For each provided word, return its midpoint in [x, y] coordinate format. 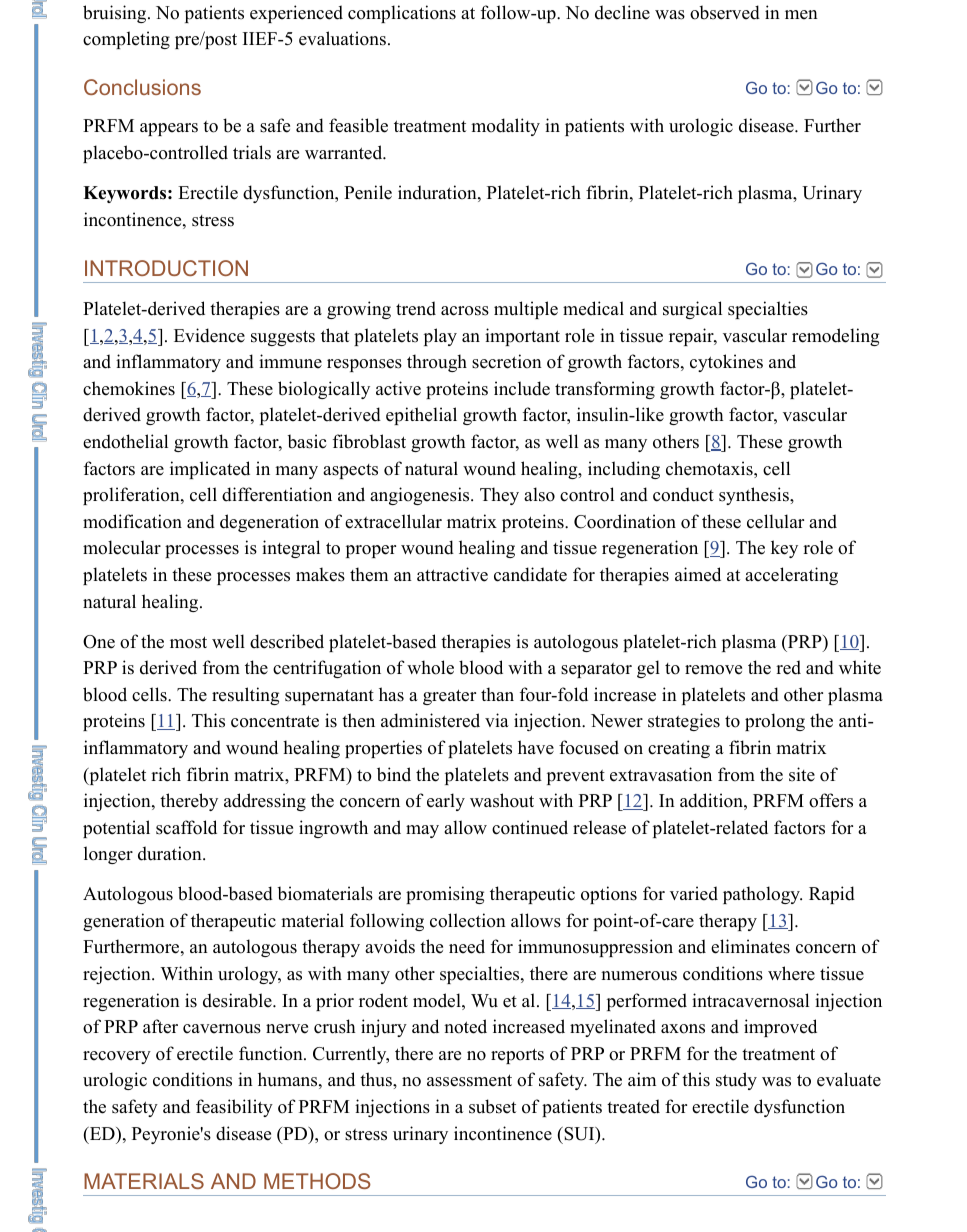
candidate [530, 574]
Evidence [209, 335]
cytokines [726, 363]
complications [402, 14]
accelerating [791, 576]
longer [108, 855]
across [465, 311]
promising [445, 895]
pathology [762, 895]
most [188, 642]
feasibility [234, 1108]
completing [126, 40]
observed [725, 12]
